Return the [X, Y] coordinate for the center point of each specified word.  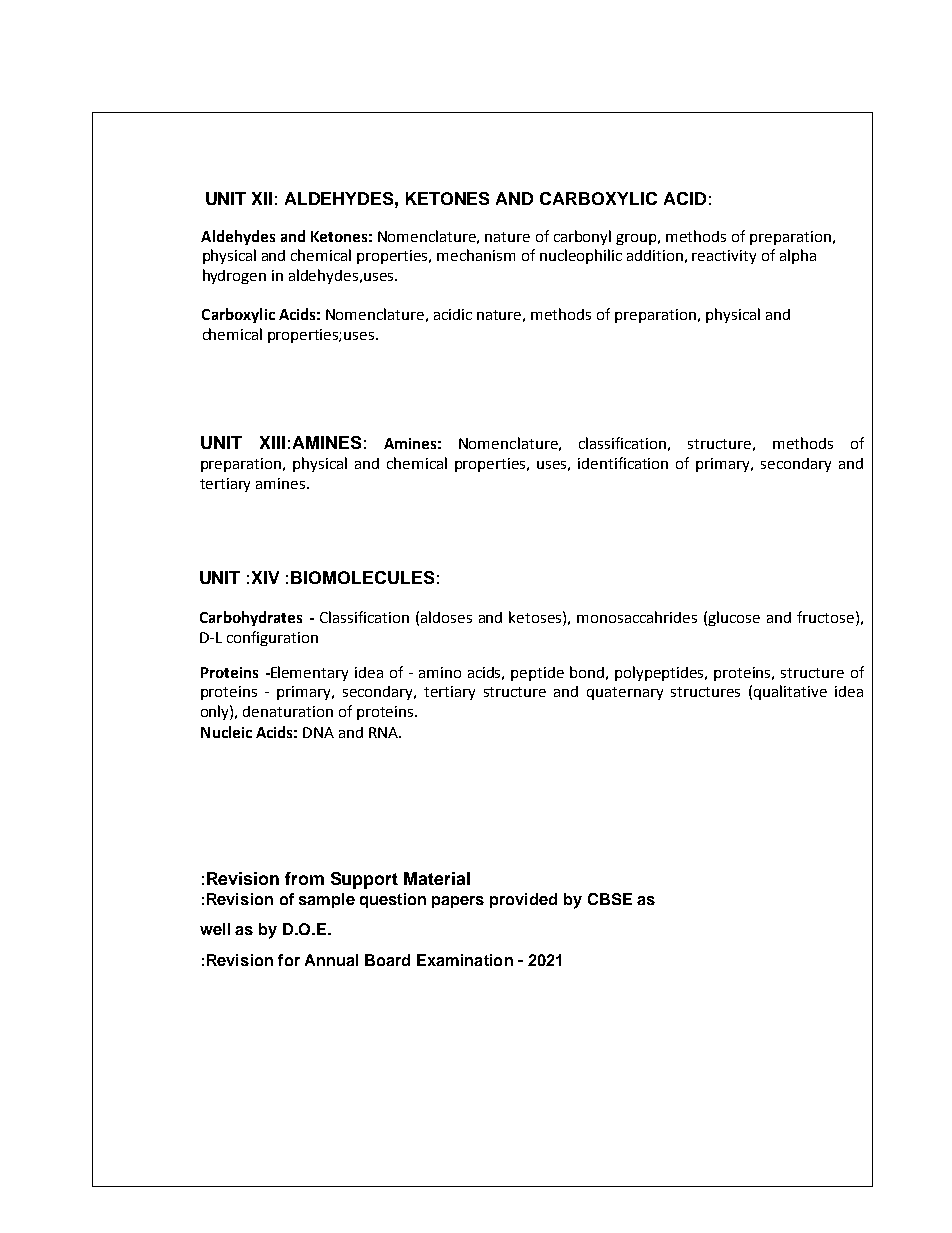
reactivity [724, 257]
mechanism [476, 255]
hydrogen [234, 276]
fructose [825, 617]
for [289, 960]
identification [623, 463]
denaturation [288, 711]
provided [523, 900]
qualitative [790, 692]
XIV [265, 577]
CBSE [610, 899]
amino [440, 672]
